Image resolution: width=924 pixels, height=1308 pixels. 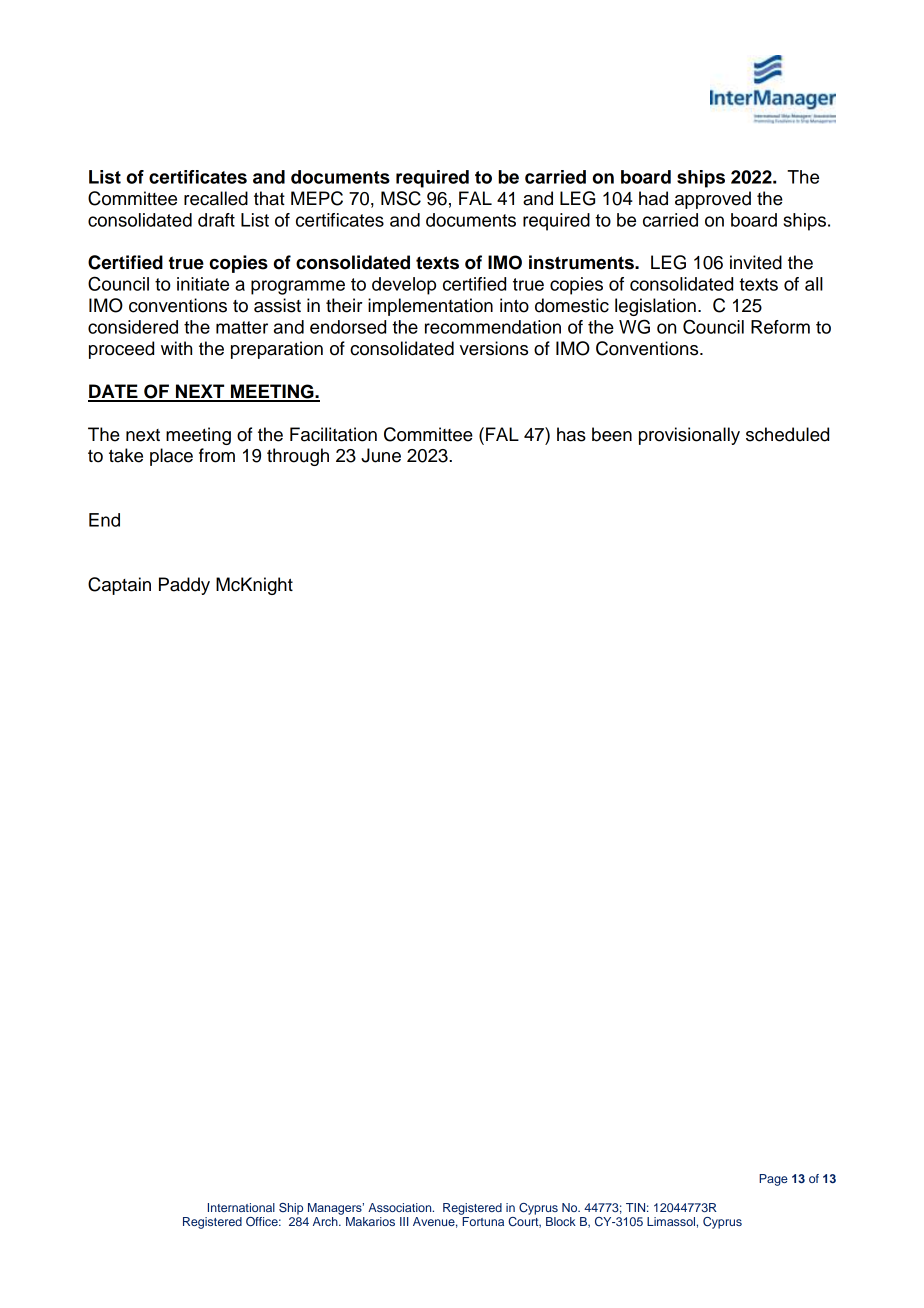 I want to click on June, so click(x=381, y=455).
